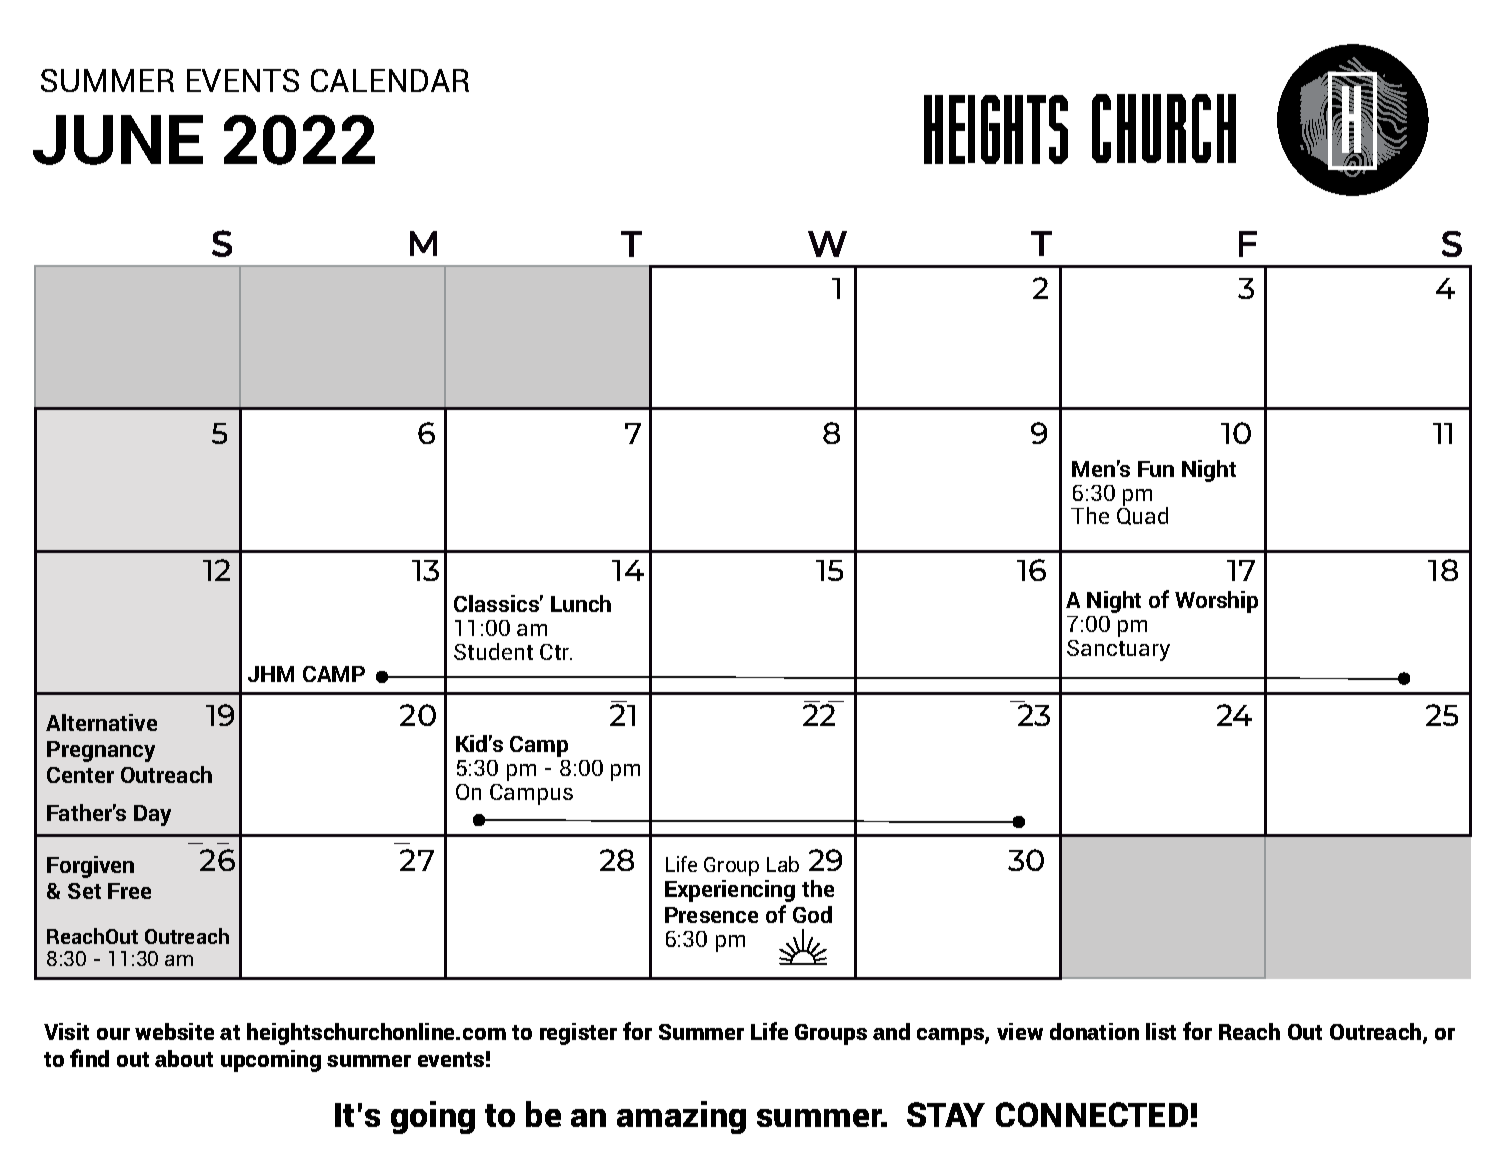 The image size is (1507, 1165). Describe the element at coordinates (1142, 515) in the page. I see `Quad` at that location.
